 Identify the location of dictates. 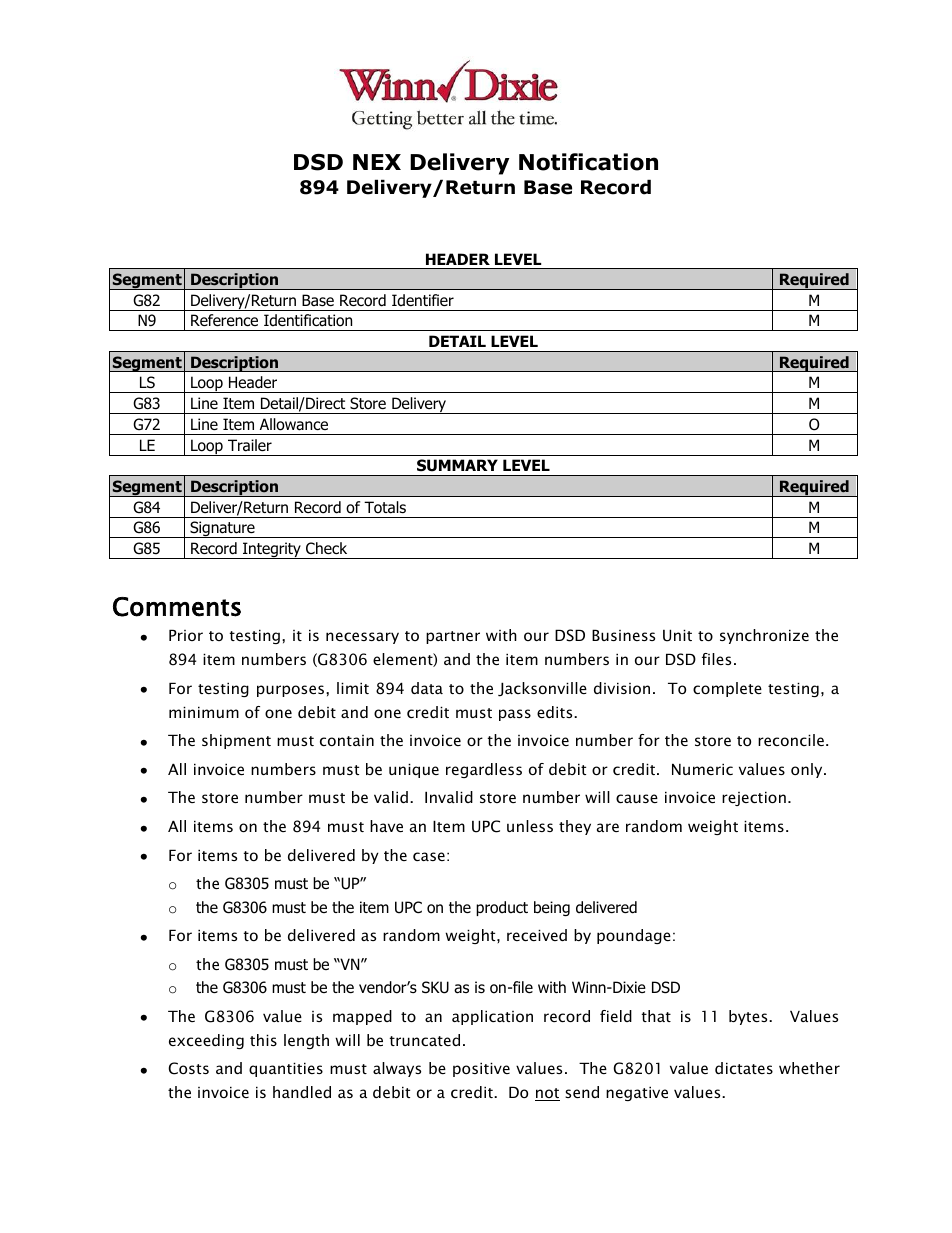
(744, 1068).
